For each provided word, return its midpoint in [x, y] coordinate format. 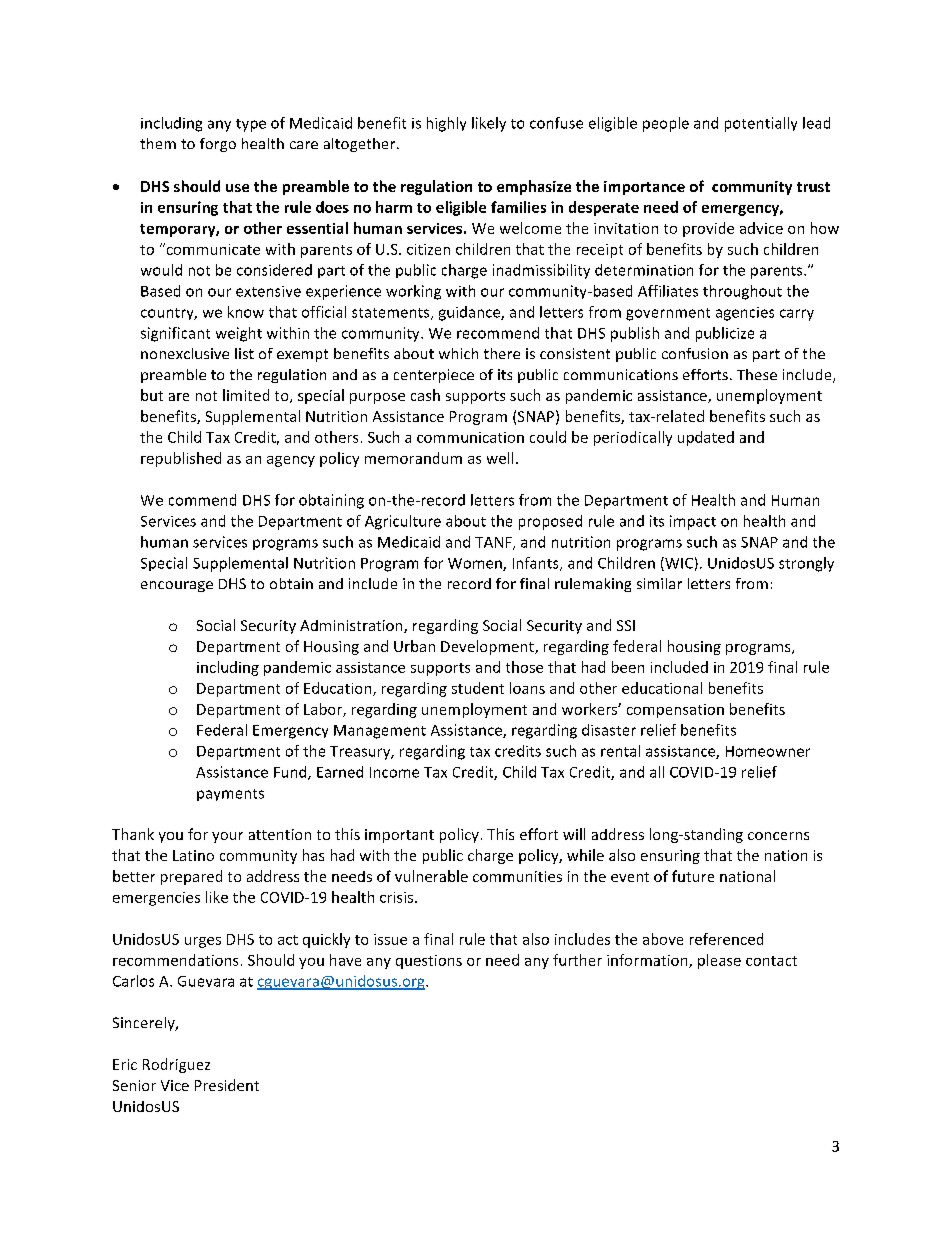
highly [446, 124]
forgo [218, 145]
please [719, 961]
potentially [761, 124]
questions [429, 962]
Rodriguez [176, 1065]
